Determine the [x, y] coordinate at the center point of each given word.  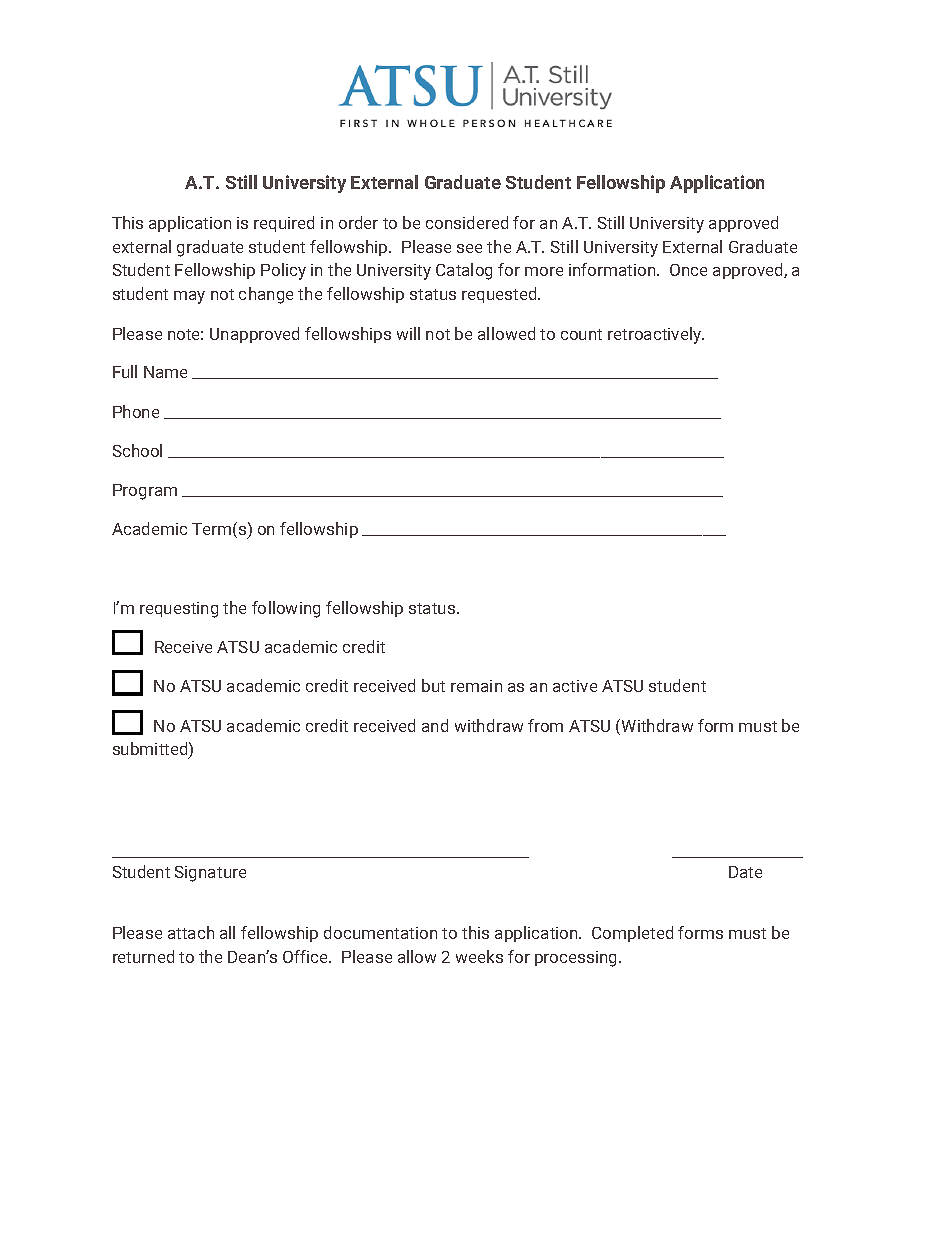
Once [688, 270]
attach [191, 932]
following [286, 609]
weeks [479, 956]
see [469, 248]
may [189, 297]
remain [476, 686]
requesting [179, 610]
